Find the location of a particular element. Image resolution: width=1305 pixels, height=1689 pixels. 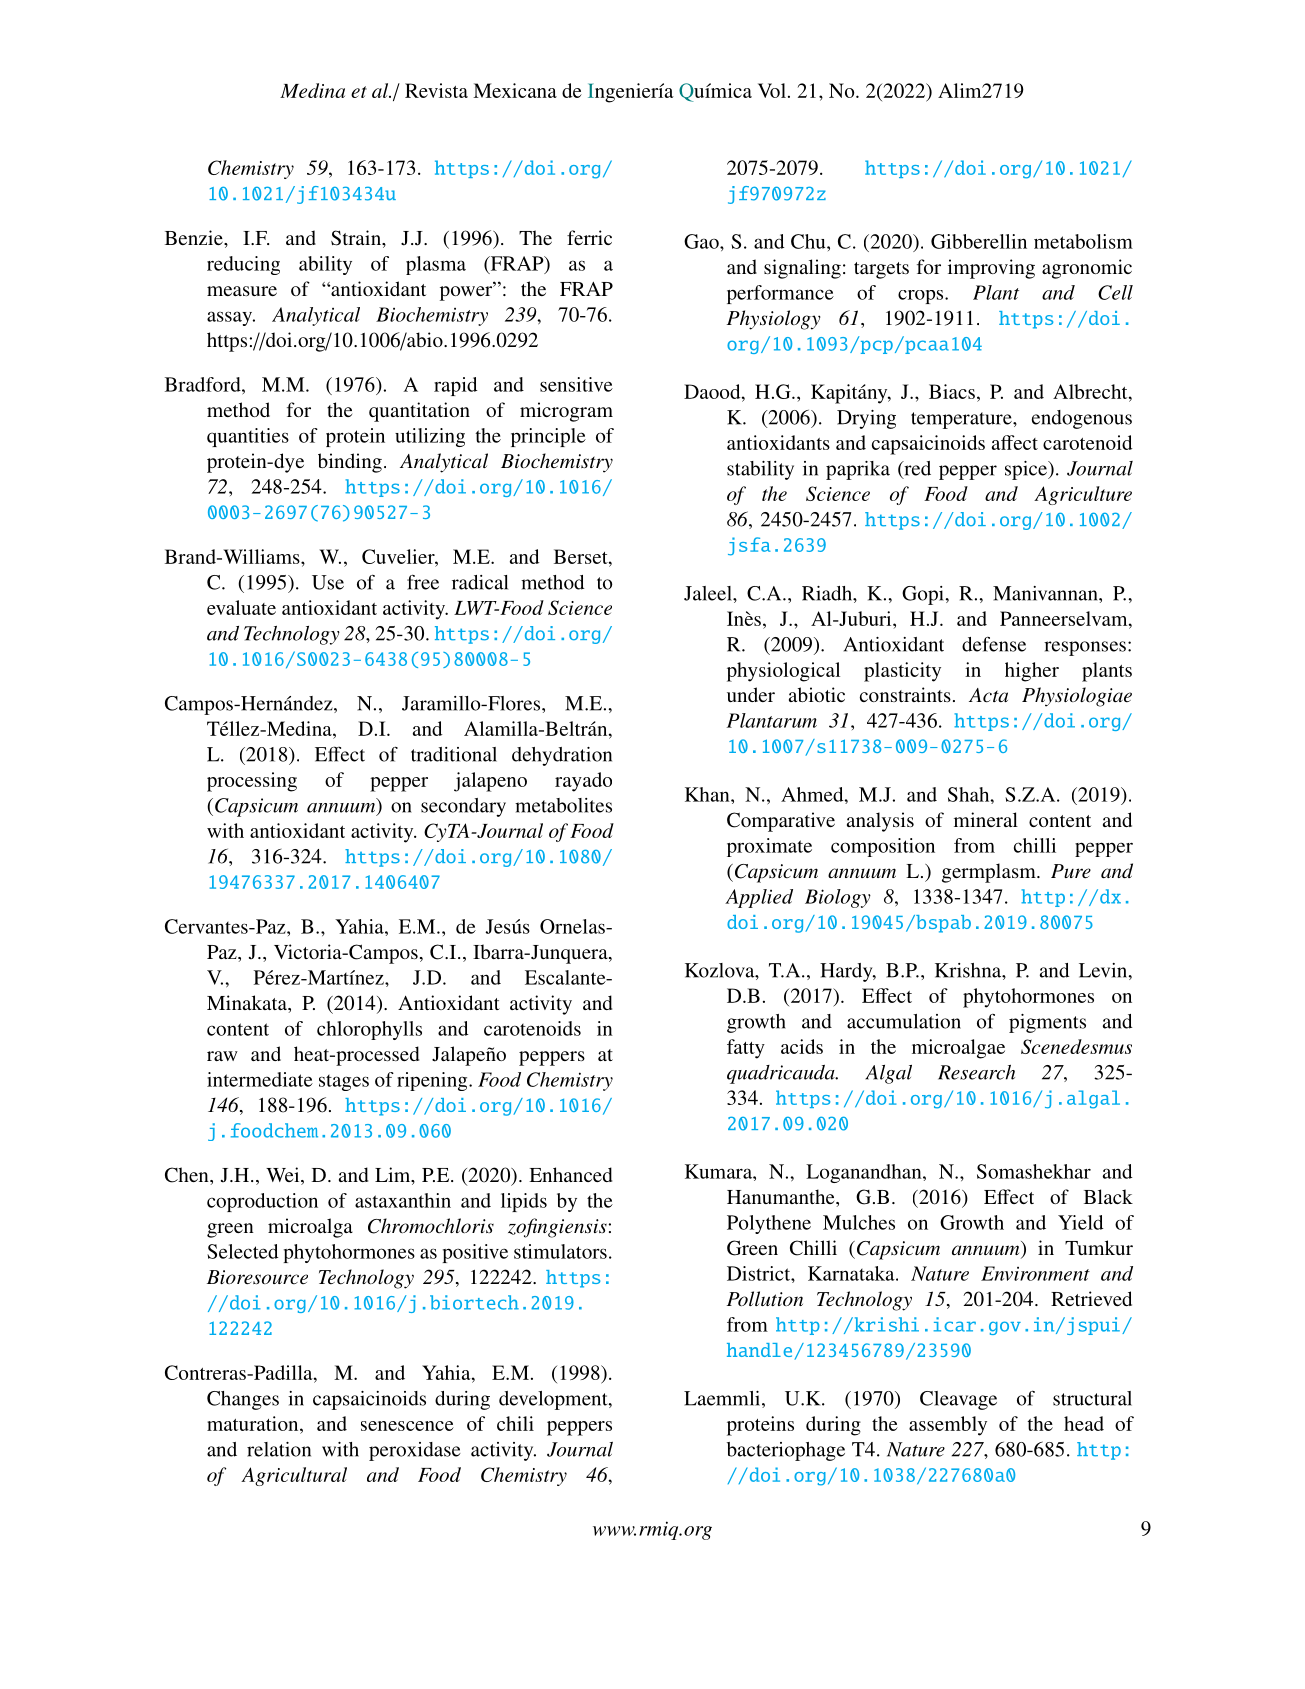

Vol is located at coordinates (772, 90).
